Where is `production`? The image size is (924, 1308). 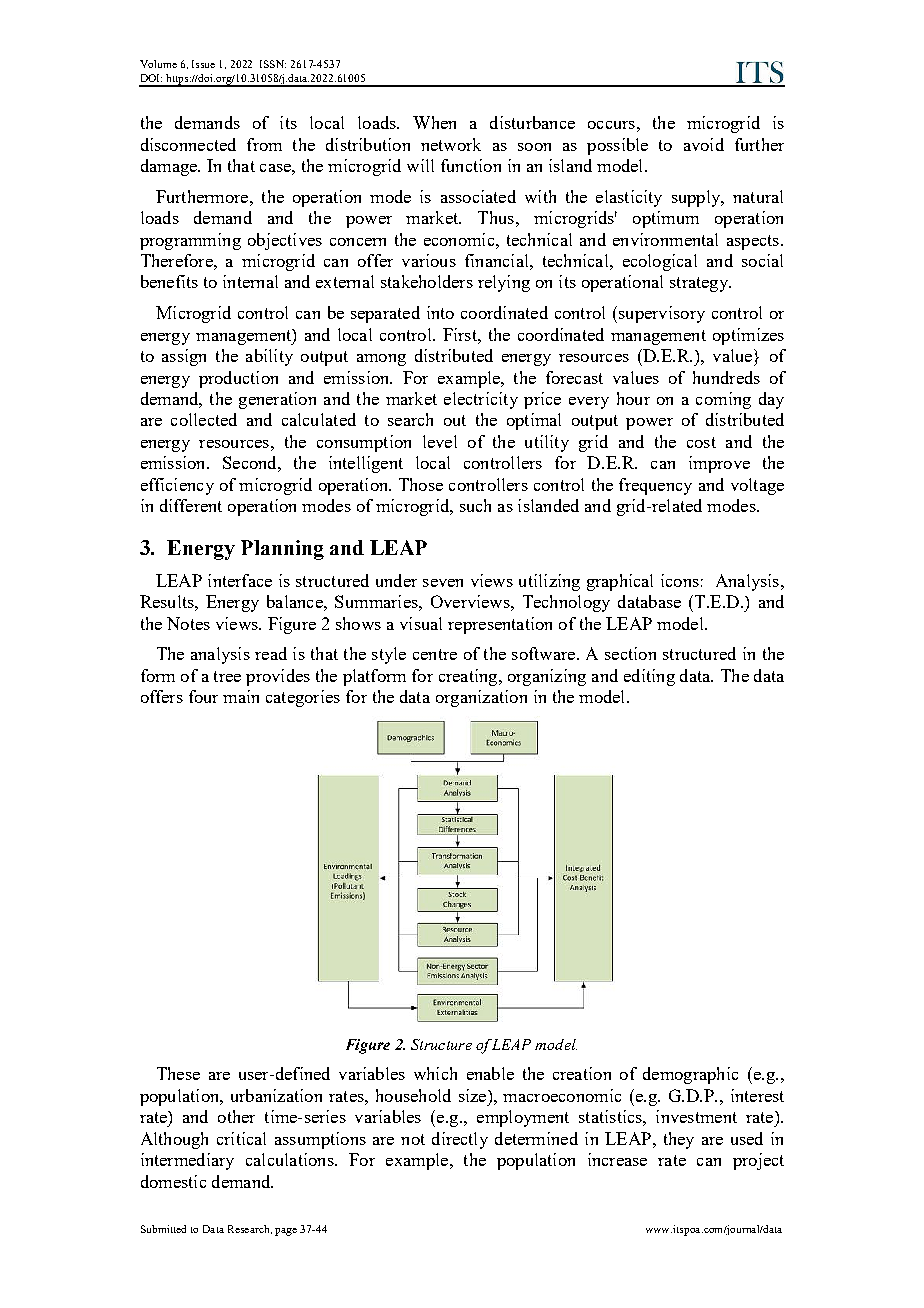 production is located at coordinates (238, 379).
